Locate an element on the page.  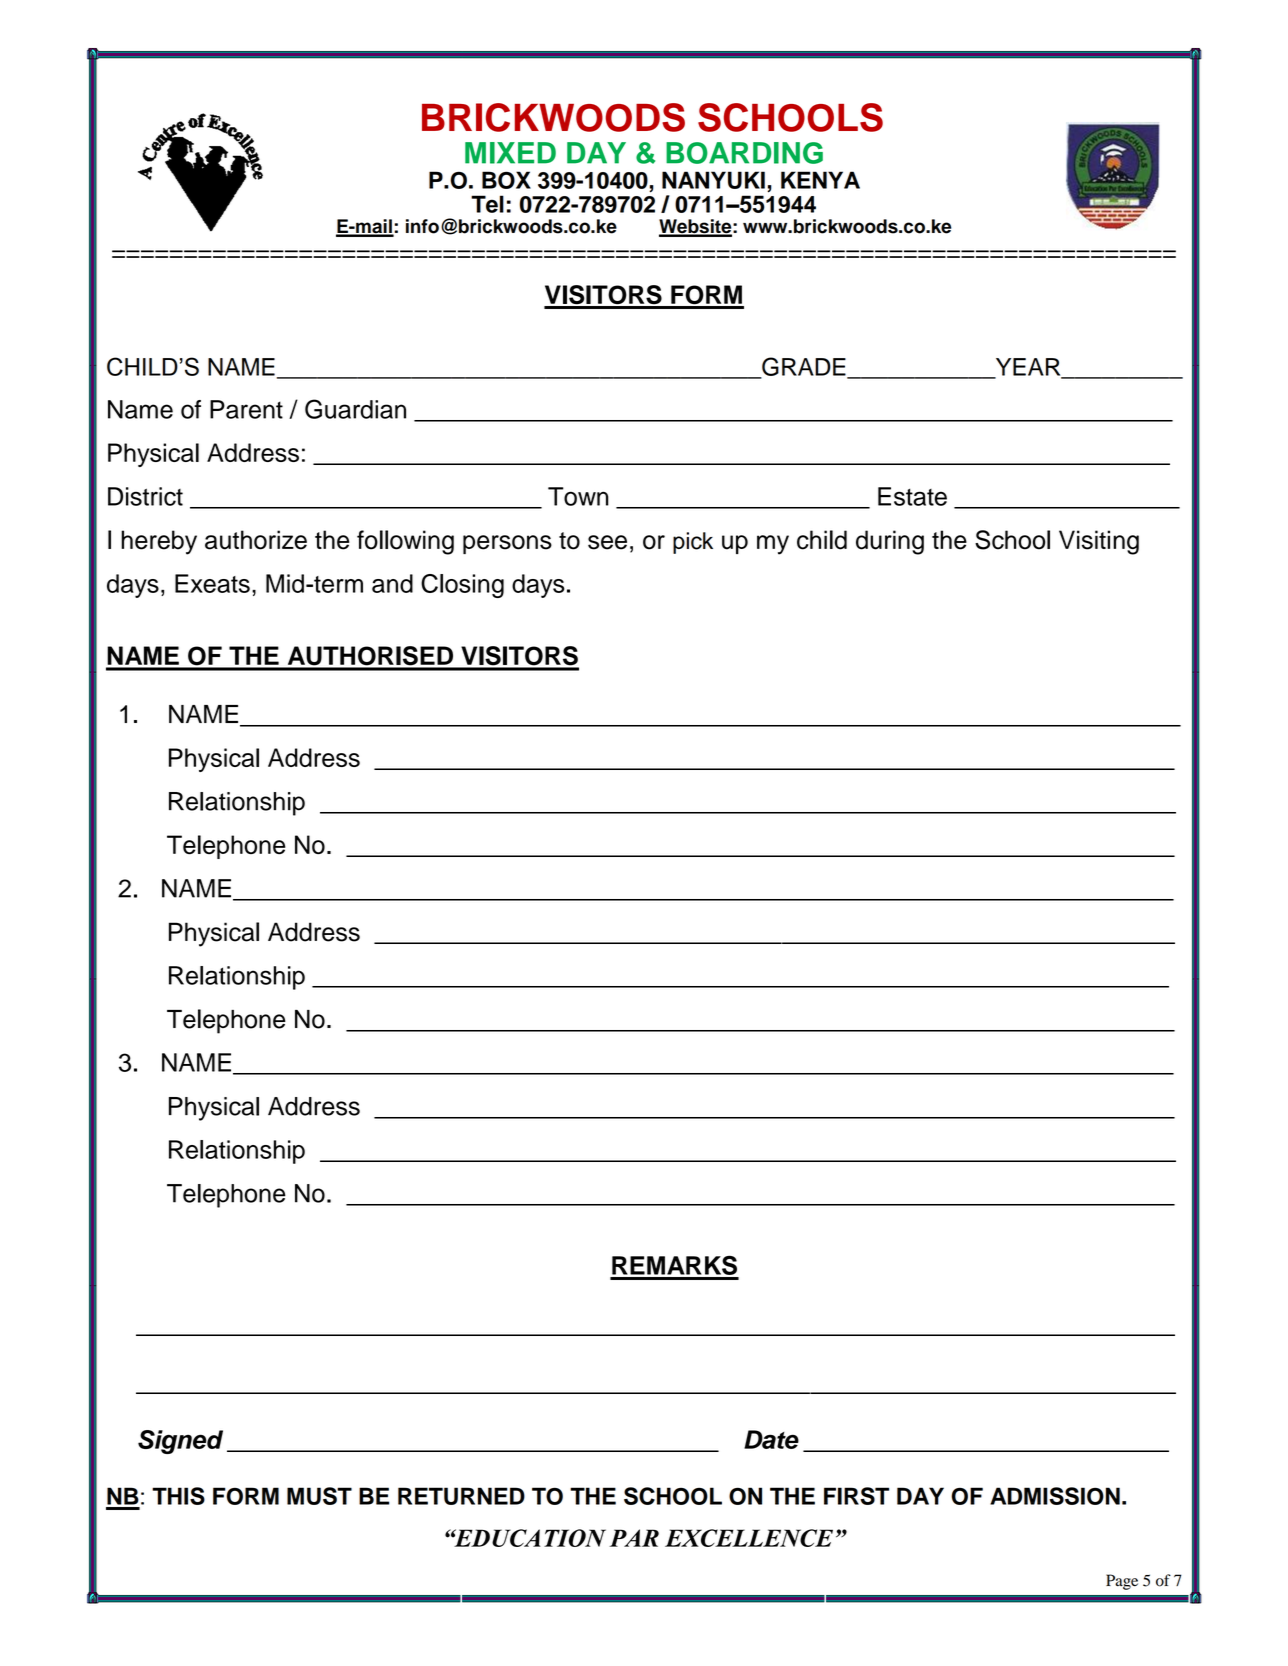
and is located at coordinates (392, 583).
